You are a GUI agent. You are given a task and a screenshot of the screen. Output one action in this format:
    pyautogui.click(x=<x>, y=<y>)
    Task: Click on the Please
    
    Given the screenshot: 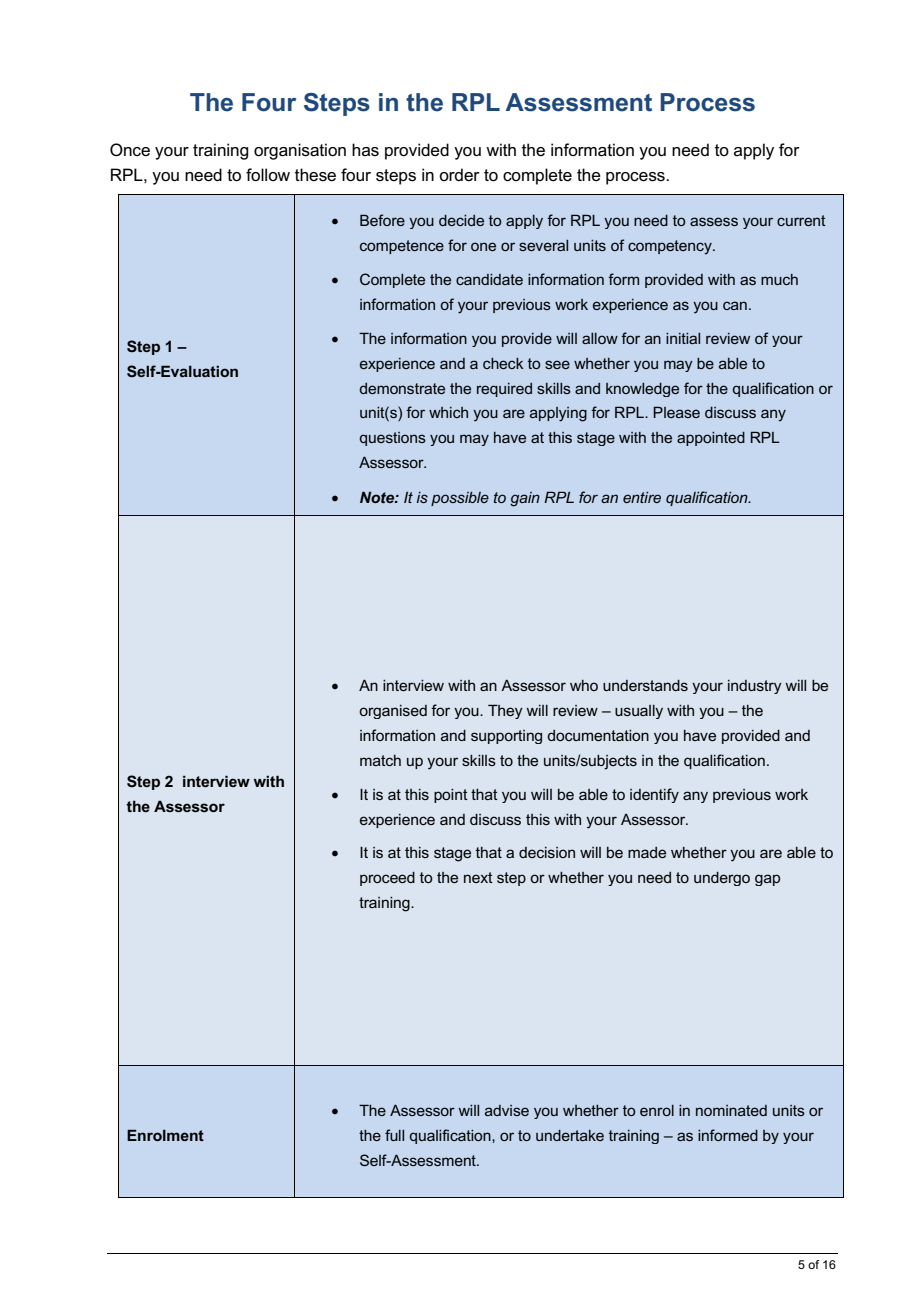 What is the action you would take?
    pyautogui.click(x=676, y=412)
